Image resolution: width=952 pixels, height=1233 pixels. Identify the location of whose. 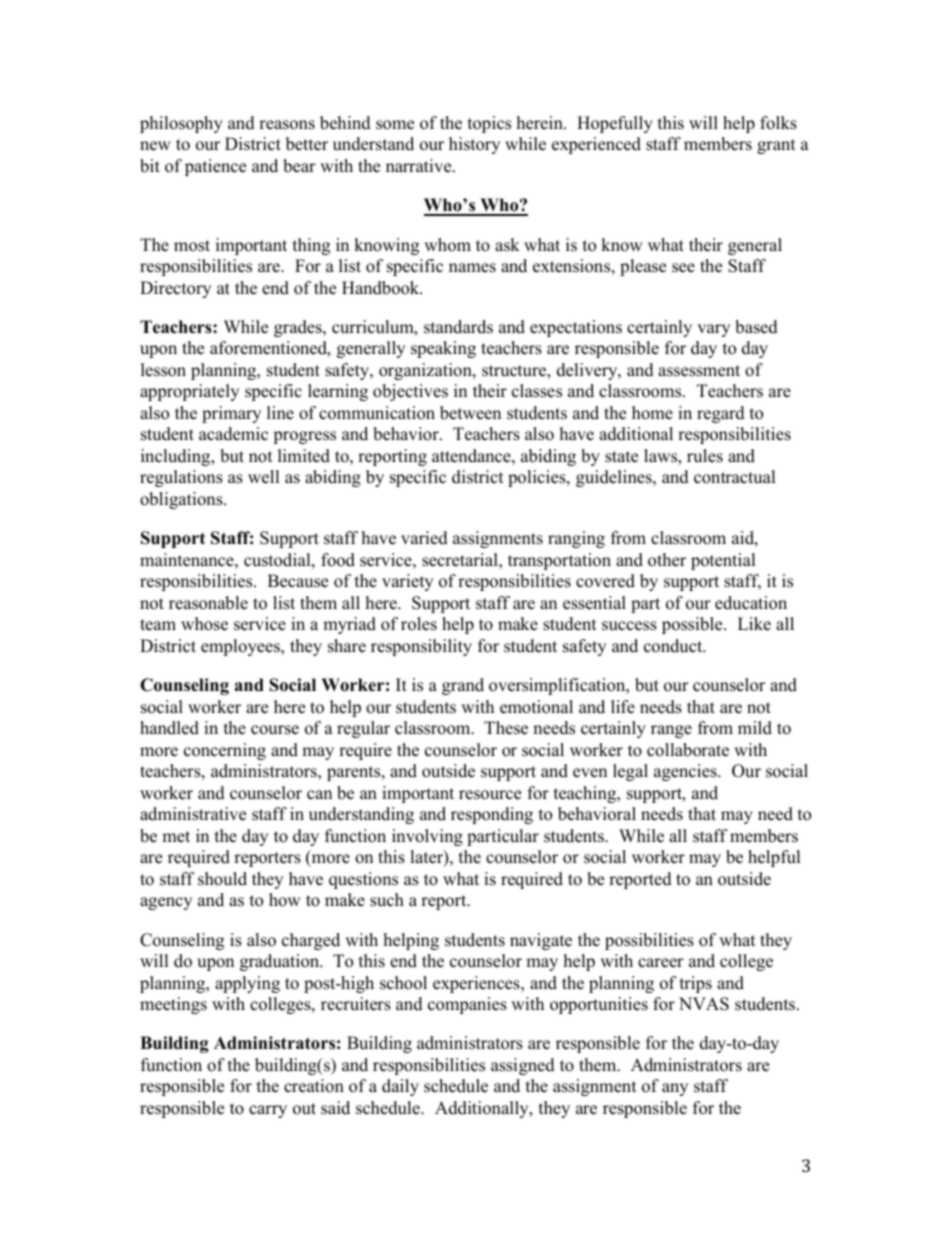
(204, 624).
